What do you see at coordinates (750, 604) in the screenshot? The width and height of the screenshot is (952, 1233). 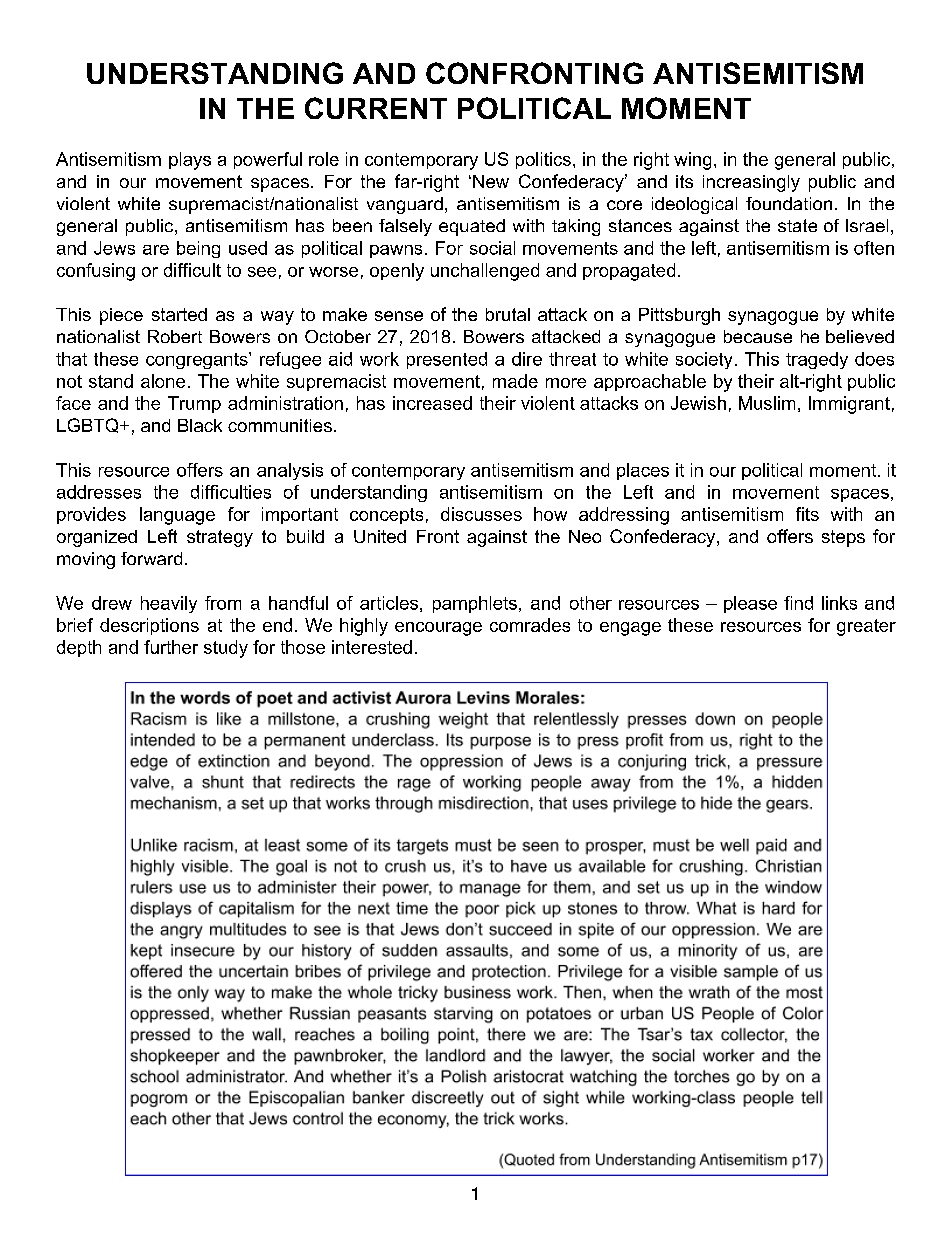 I see `please` at bounding box center [750, 604].
